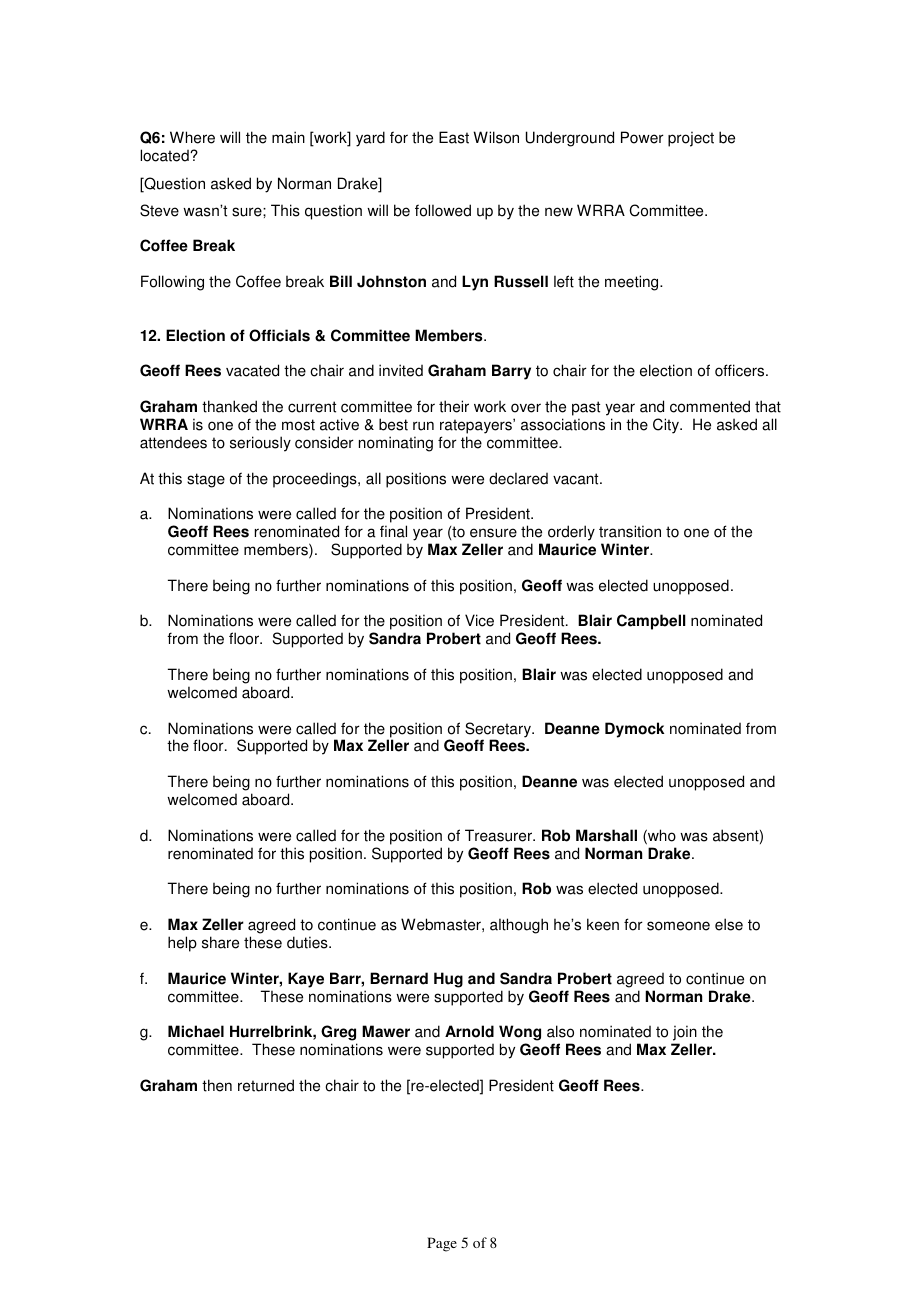 Image resolution: width=924 pixels, height=1308 pixels. Describe the element at coordinates (691, 139) in the document. I see `project` at that location.
